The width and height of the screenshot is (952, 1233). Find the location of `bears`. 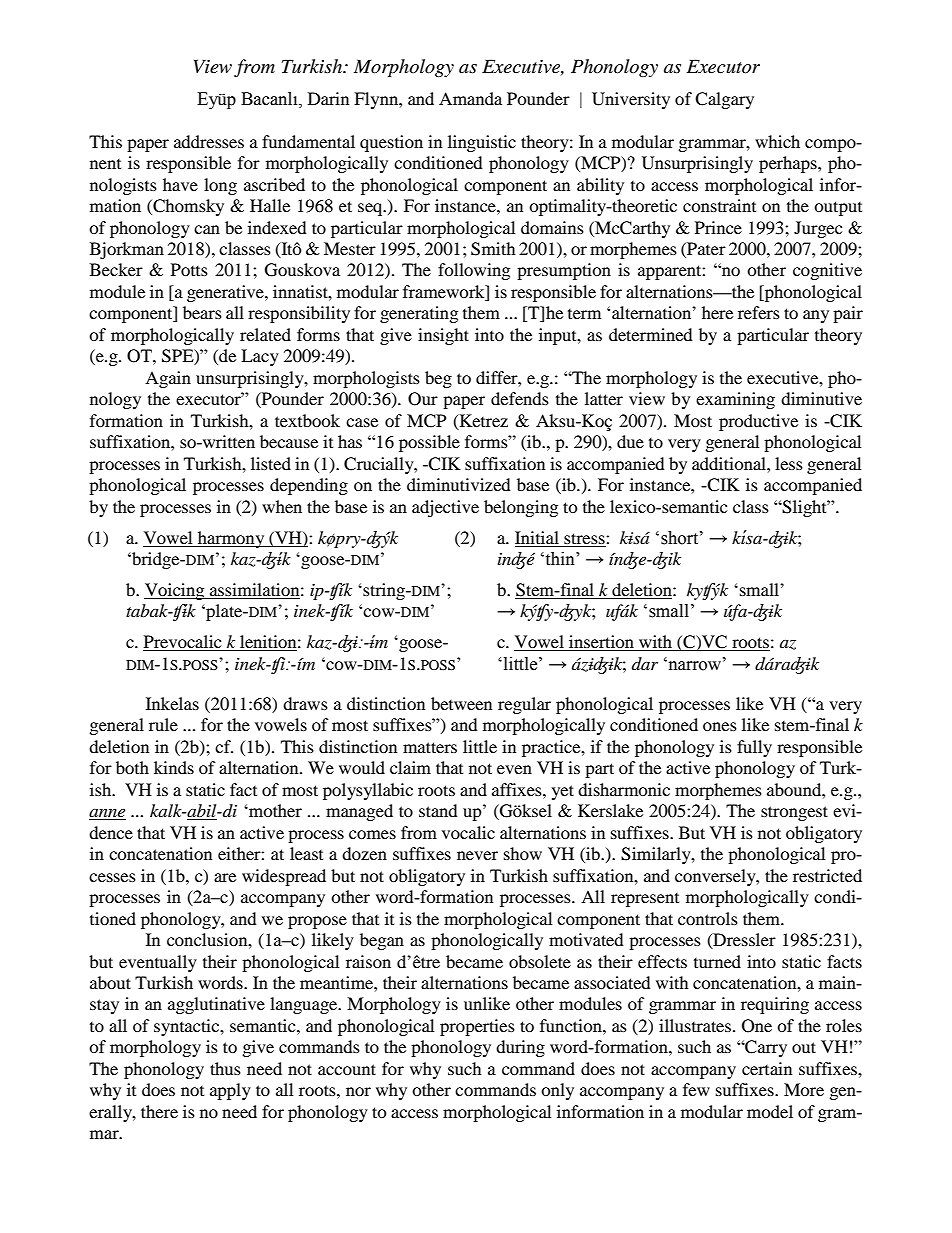

bears is located at coordinates (202, 312).
